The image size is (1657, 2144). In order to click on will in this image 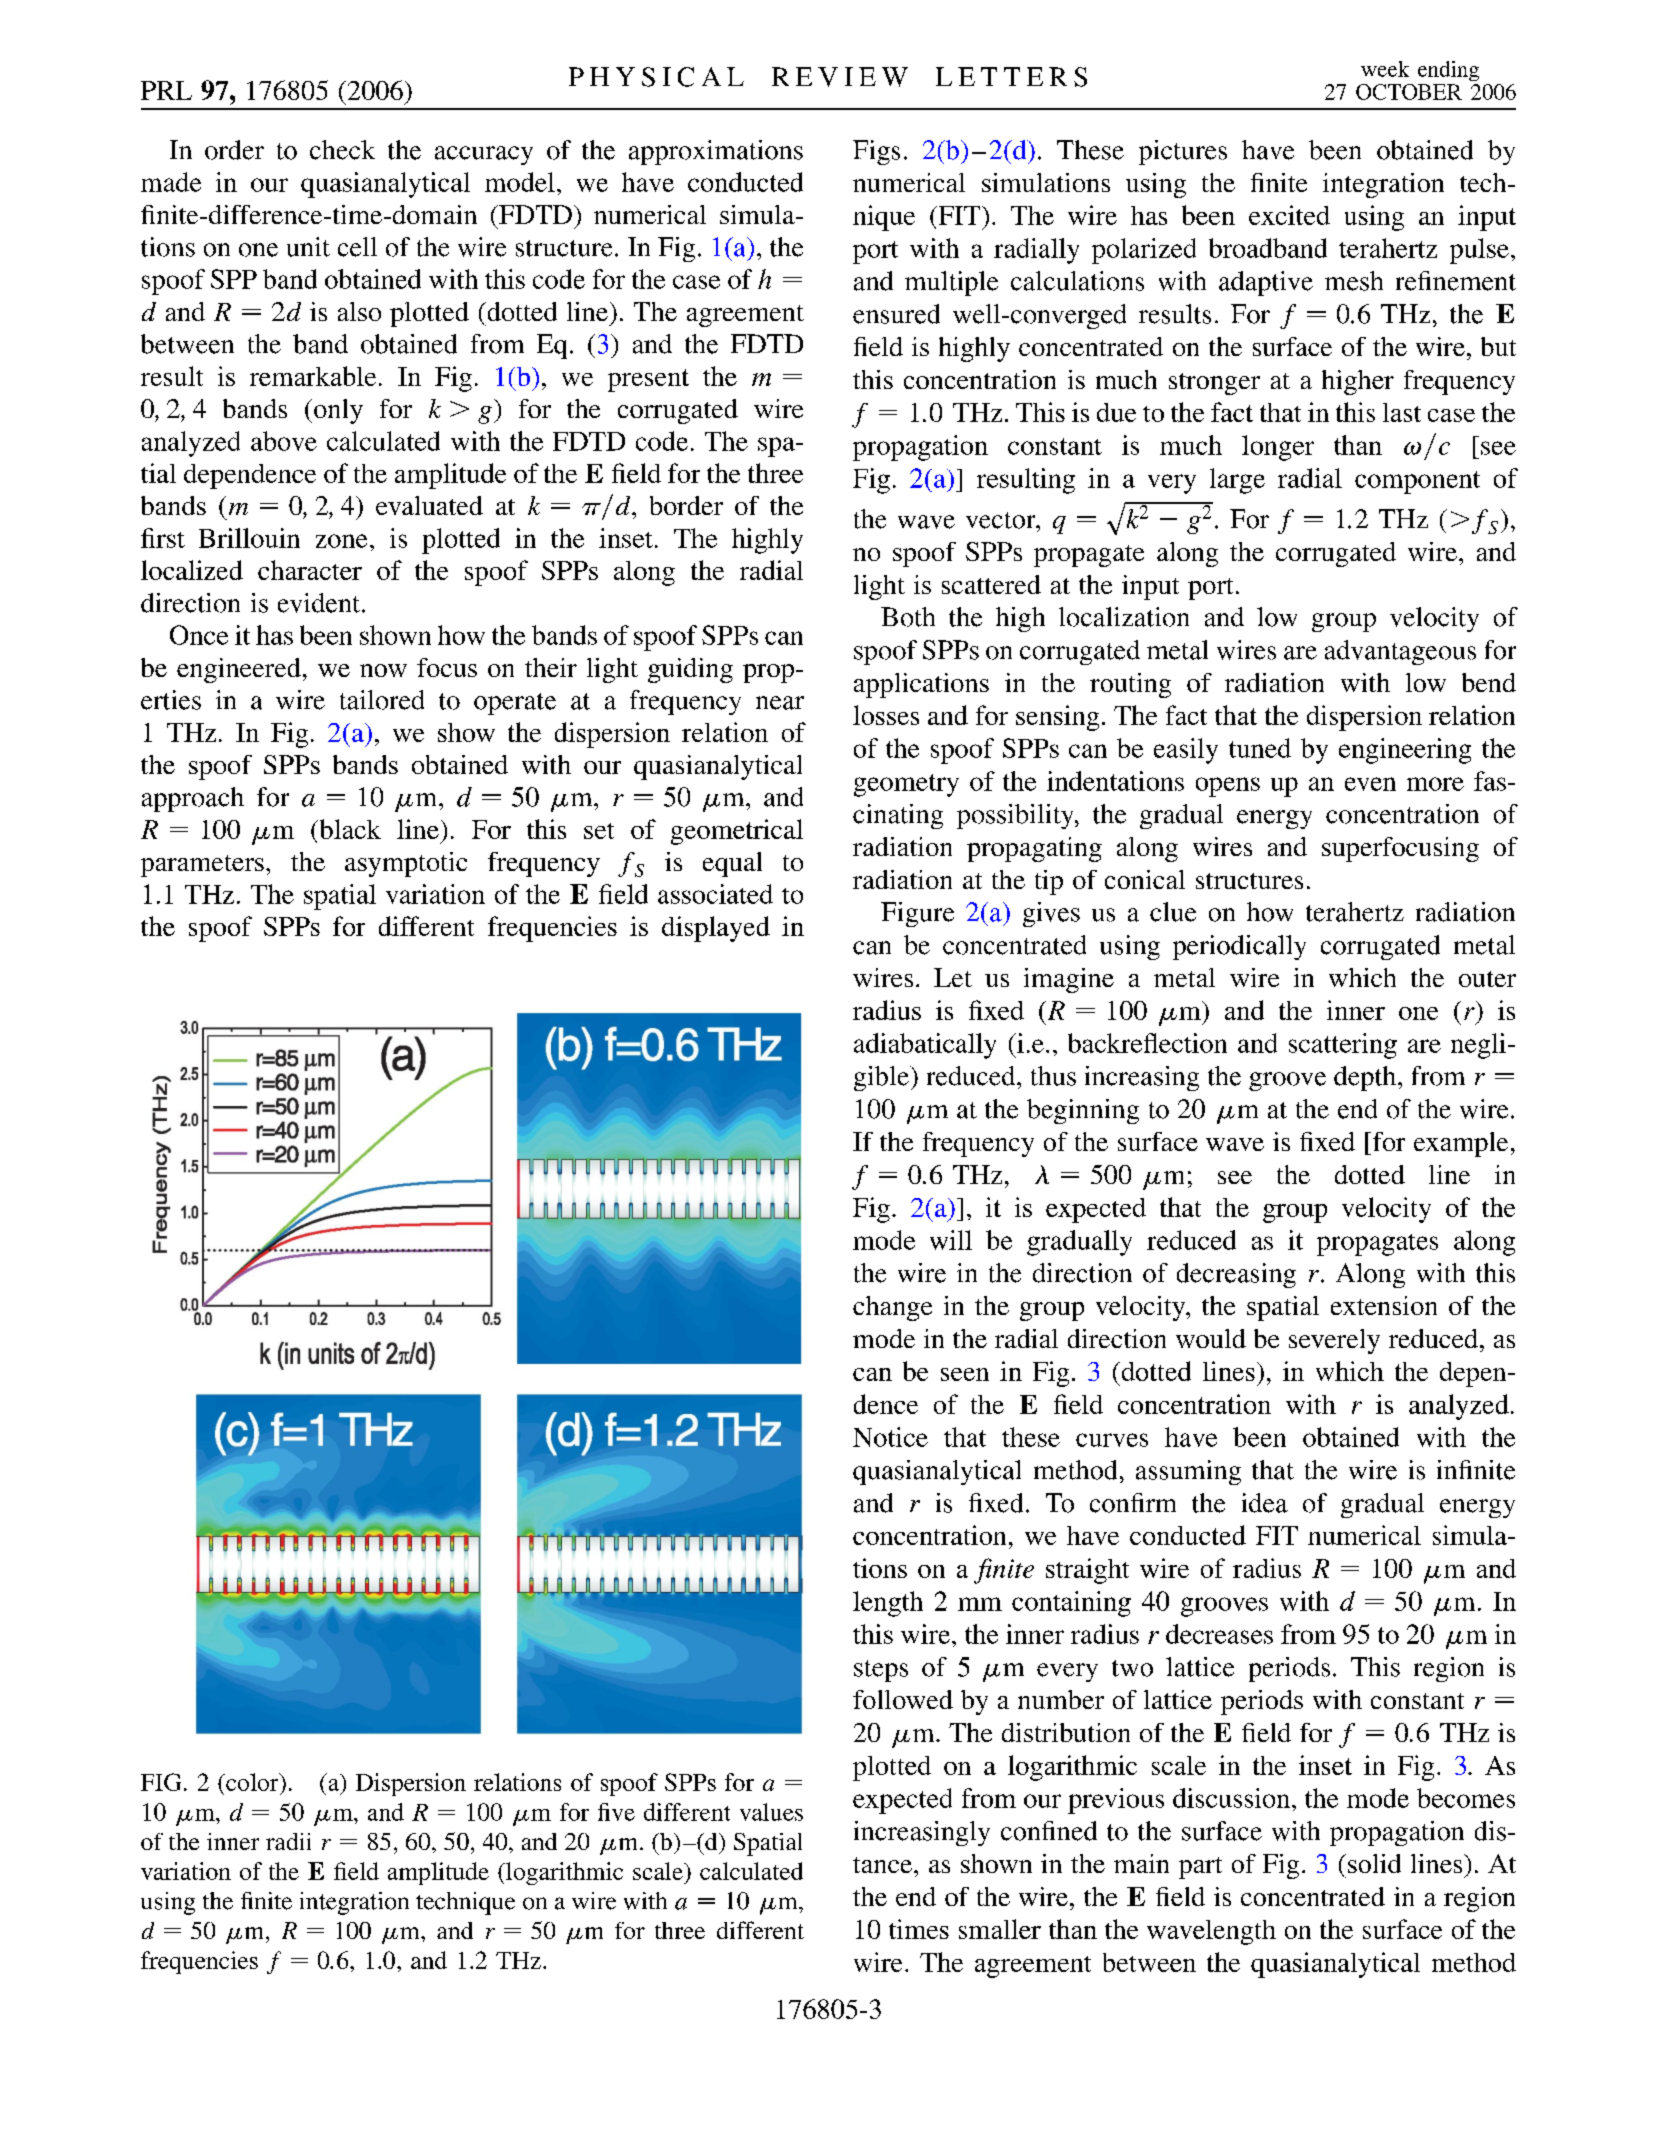, I will do `click(951, 1240)`.
